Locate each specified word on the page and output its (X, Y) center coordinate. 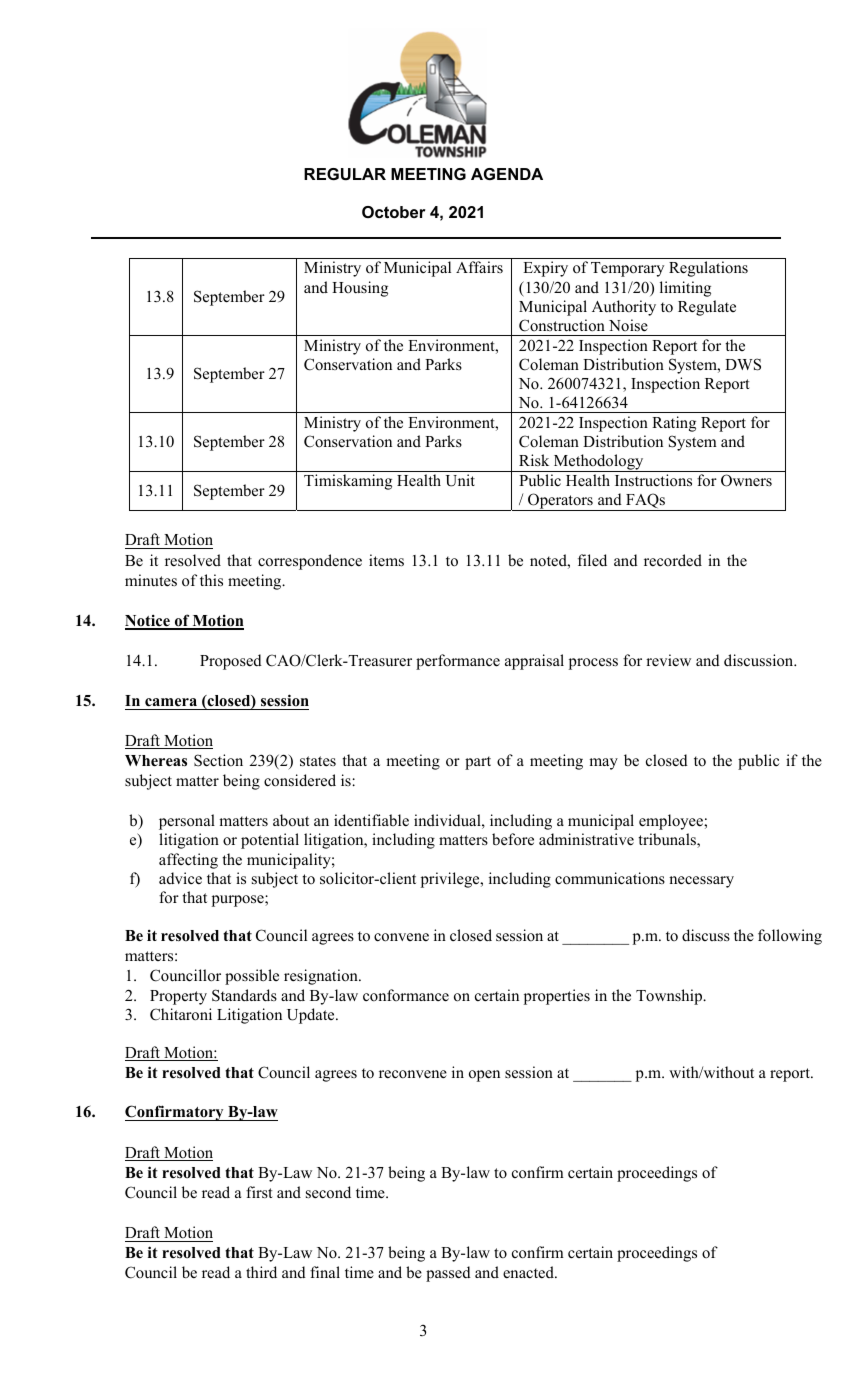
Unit (460, 480)
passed (448, 1274)
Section (218, 760)
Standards (244, 995)
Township (670, 997)
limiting (685, 289)
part (478, 763)
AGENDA (507, 174)
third (261, 1272)
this (211, 580)
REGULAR (345, 174)
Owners (746, 480)
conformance (406, 995)
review (668, 660)
